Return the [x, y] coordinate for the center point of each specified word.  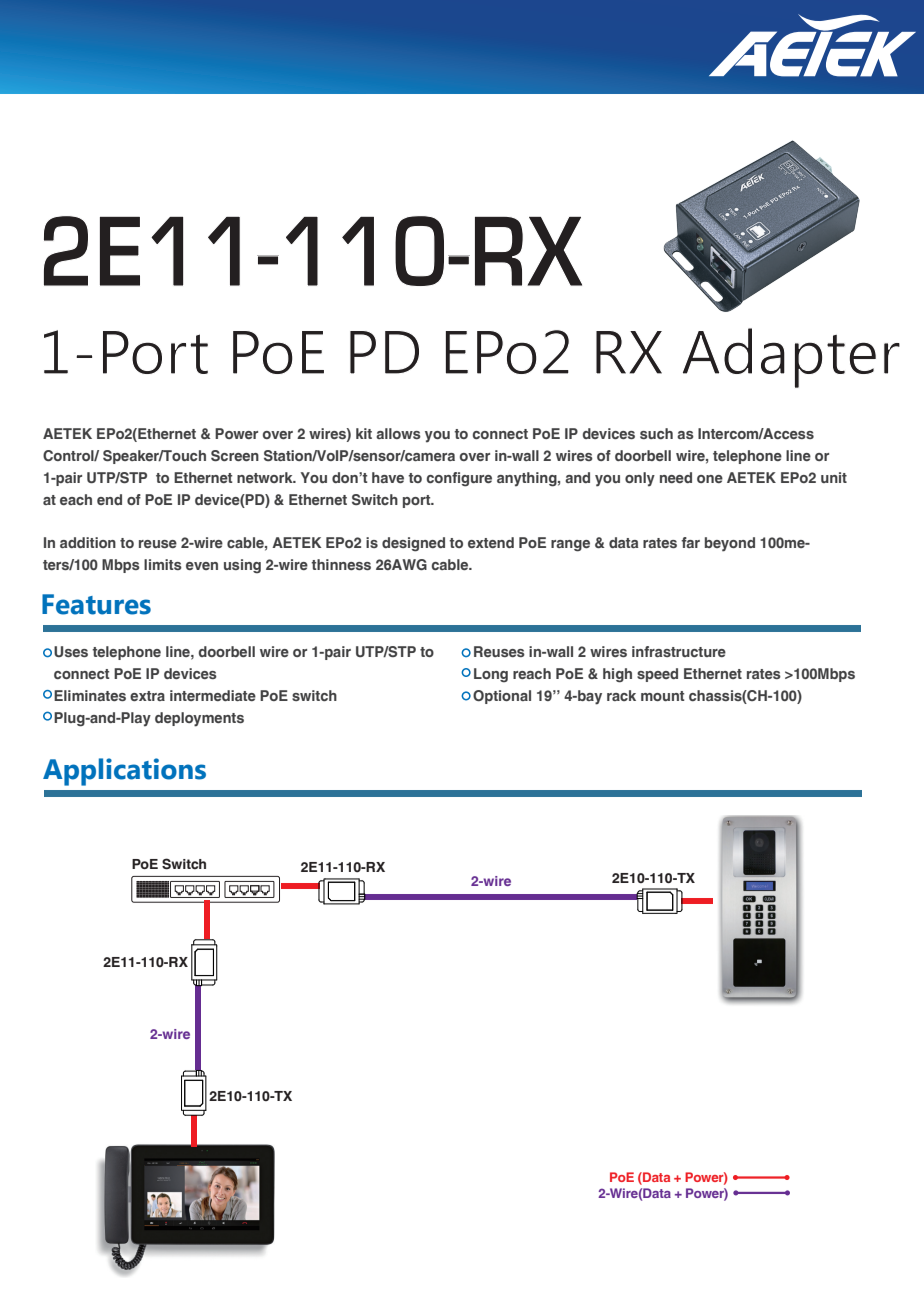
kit [364, 433]
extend [491, 542]
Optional [502, 697]
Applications [124, 772]
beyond [730, 544]
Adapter [791, 358]
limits [163, 564]
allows [398, 433]
